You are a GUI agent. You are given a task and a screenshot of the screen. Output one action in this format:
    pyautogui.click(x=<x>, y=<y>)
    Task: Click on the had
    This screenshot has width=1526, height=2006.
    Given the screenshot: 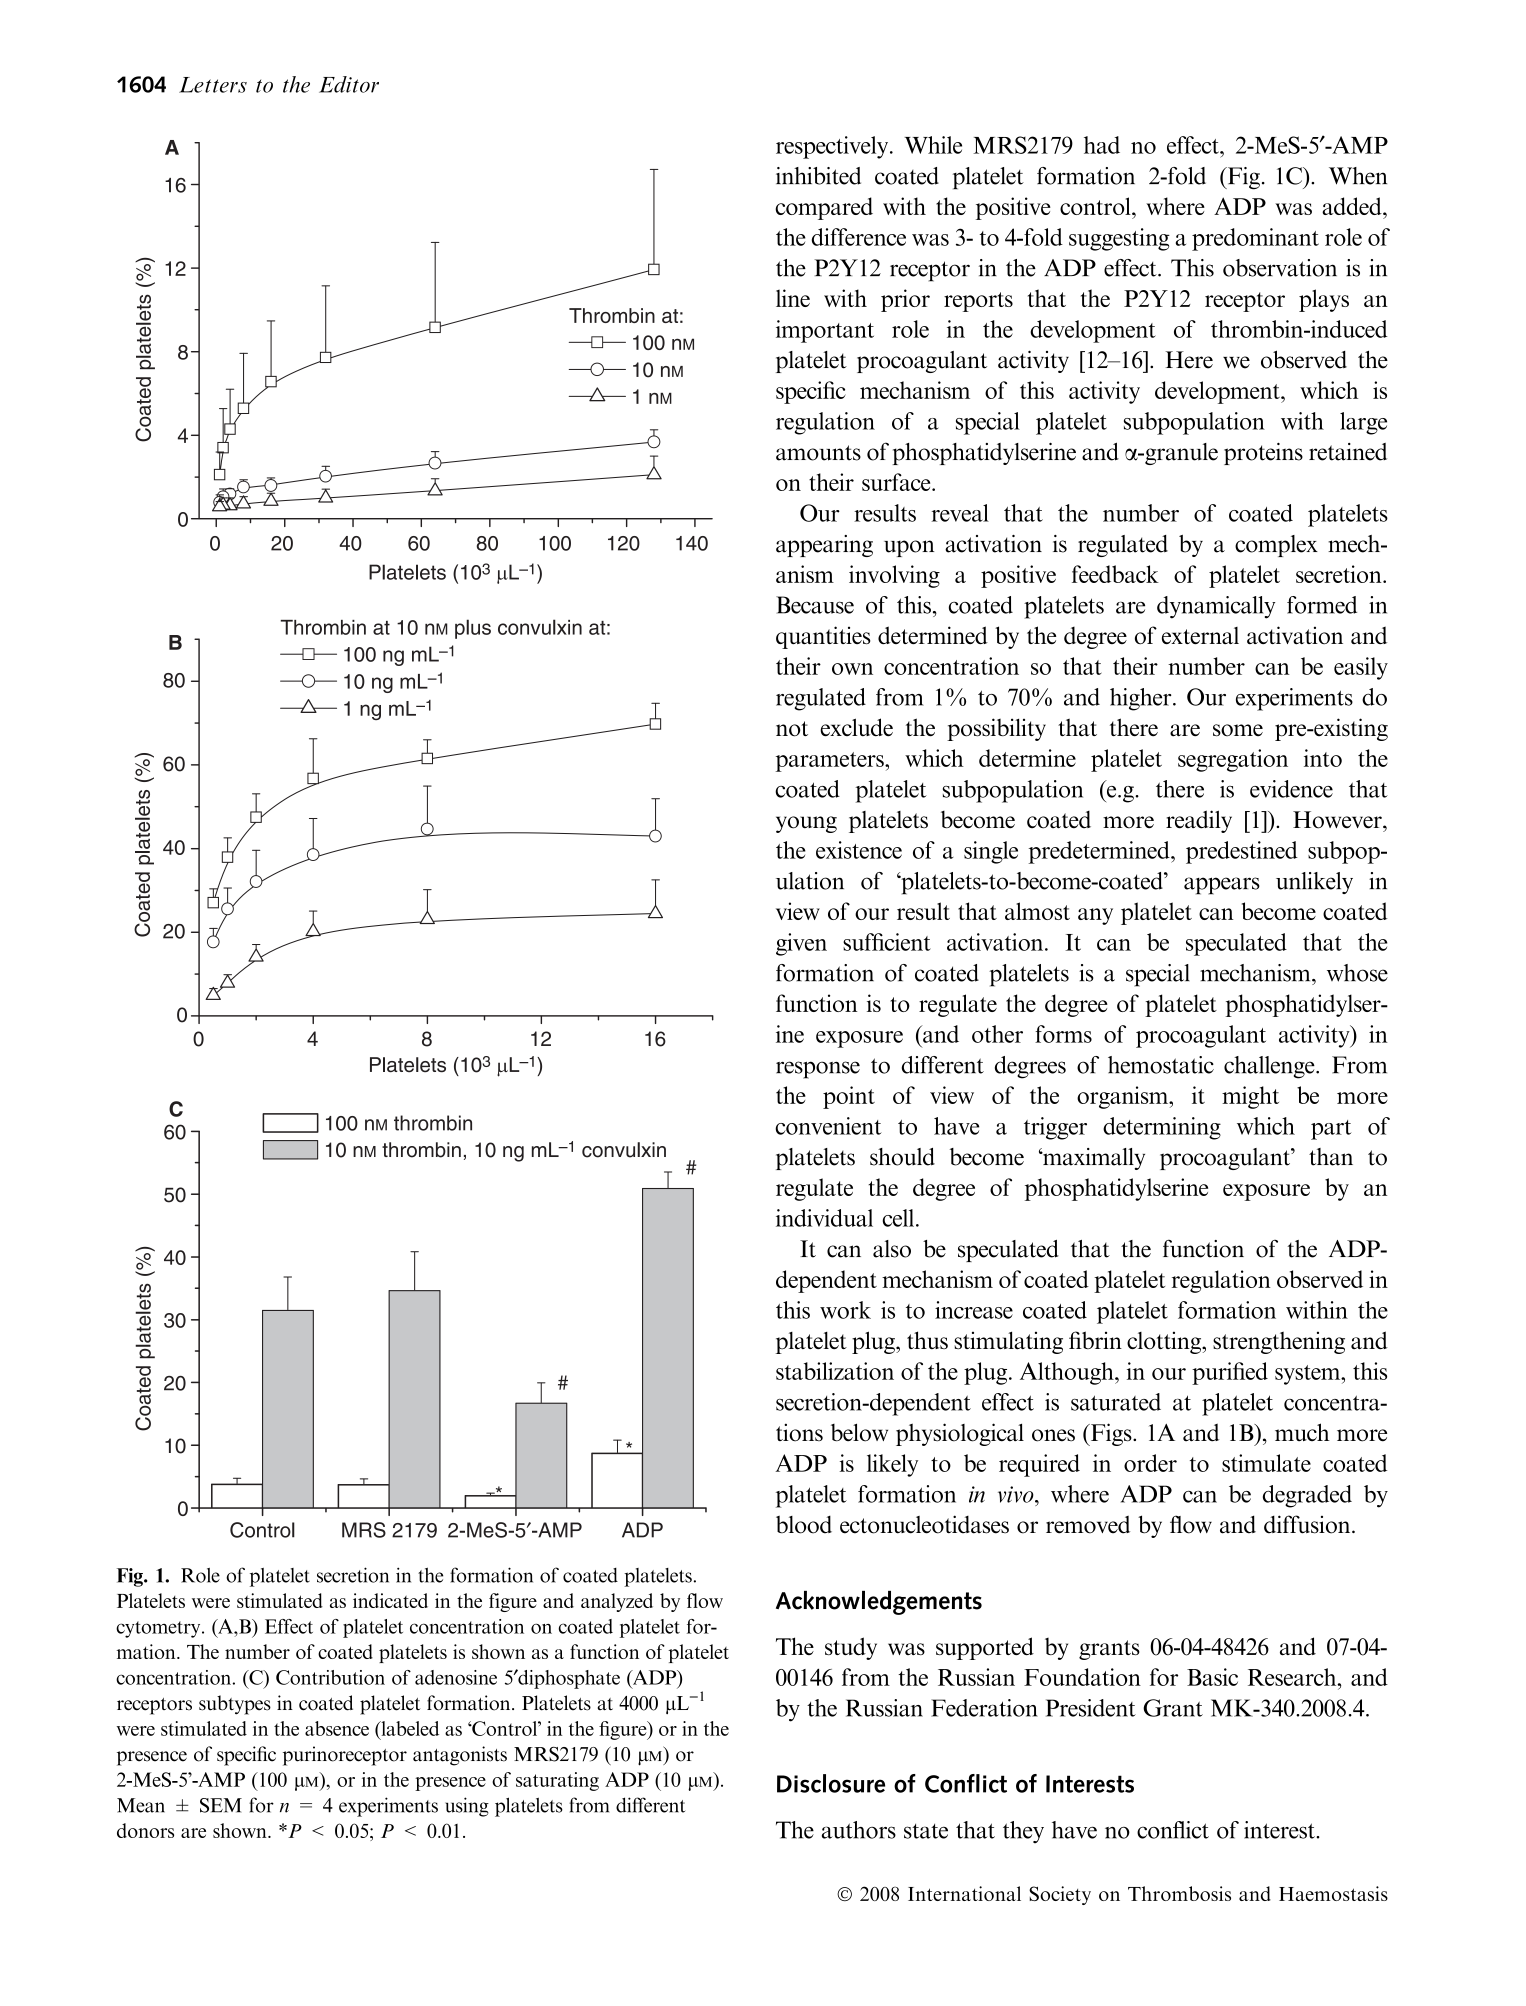 What is the action you would take?
    pyautogui.click(x=1102, y=145)
